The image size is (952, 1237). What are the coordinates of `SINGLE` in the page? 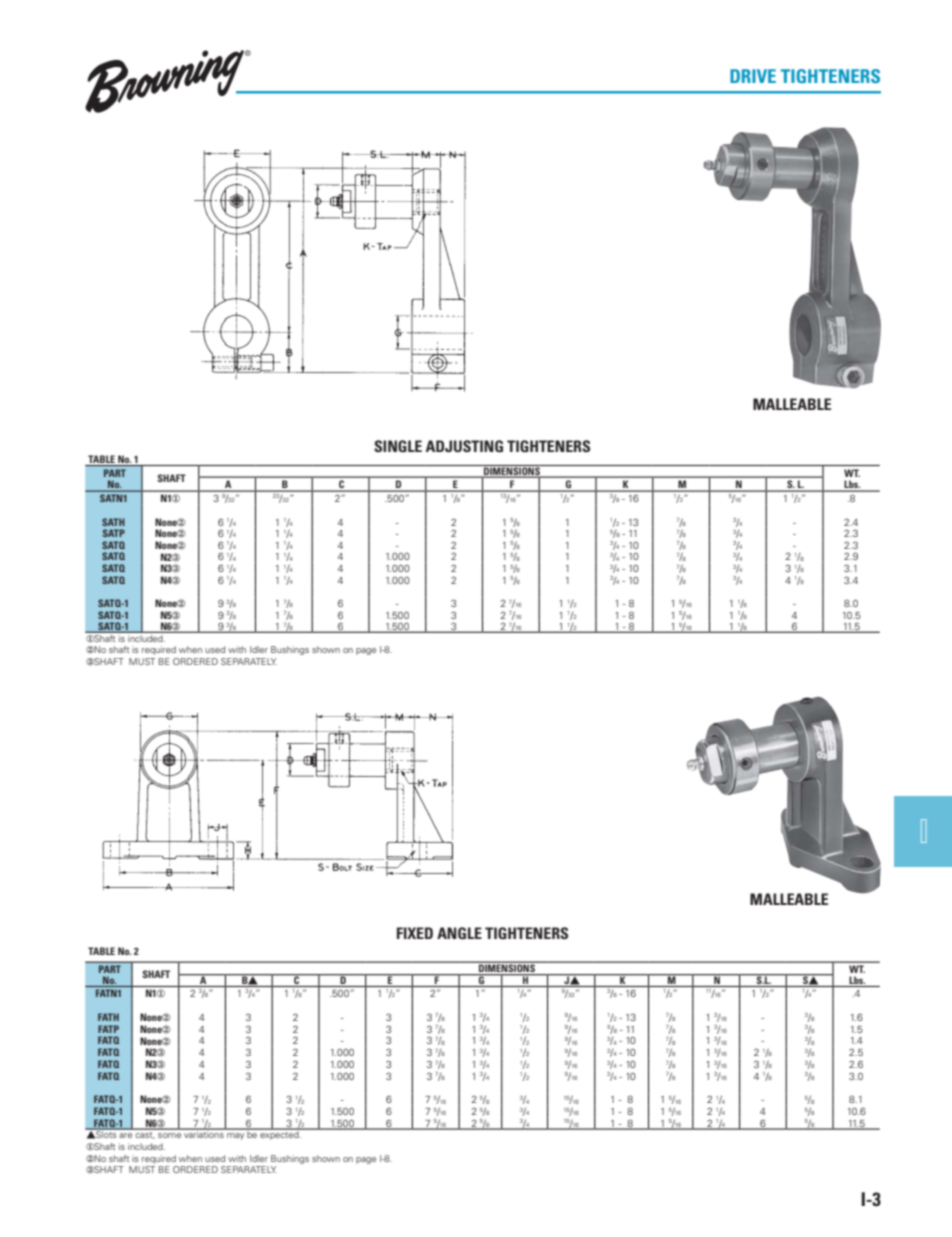 It's located at (398, 446).
